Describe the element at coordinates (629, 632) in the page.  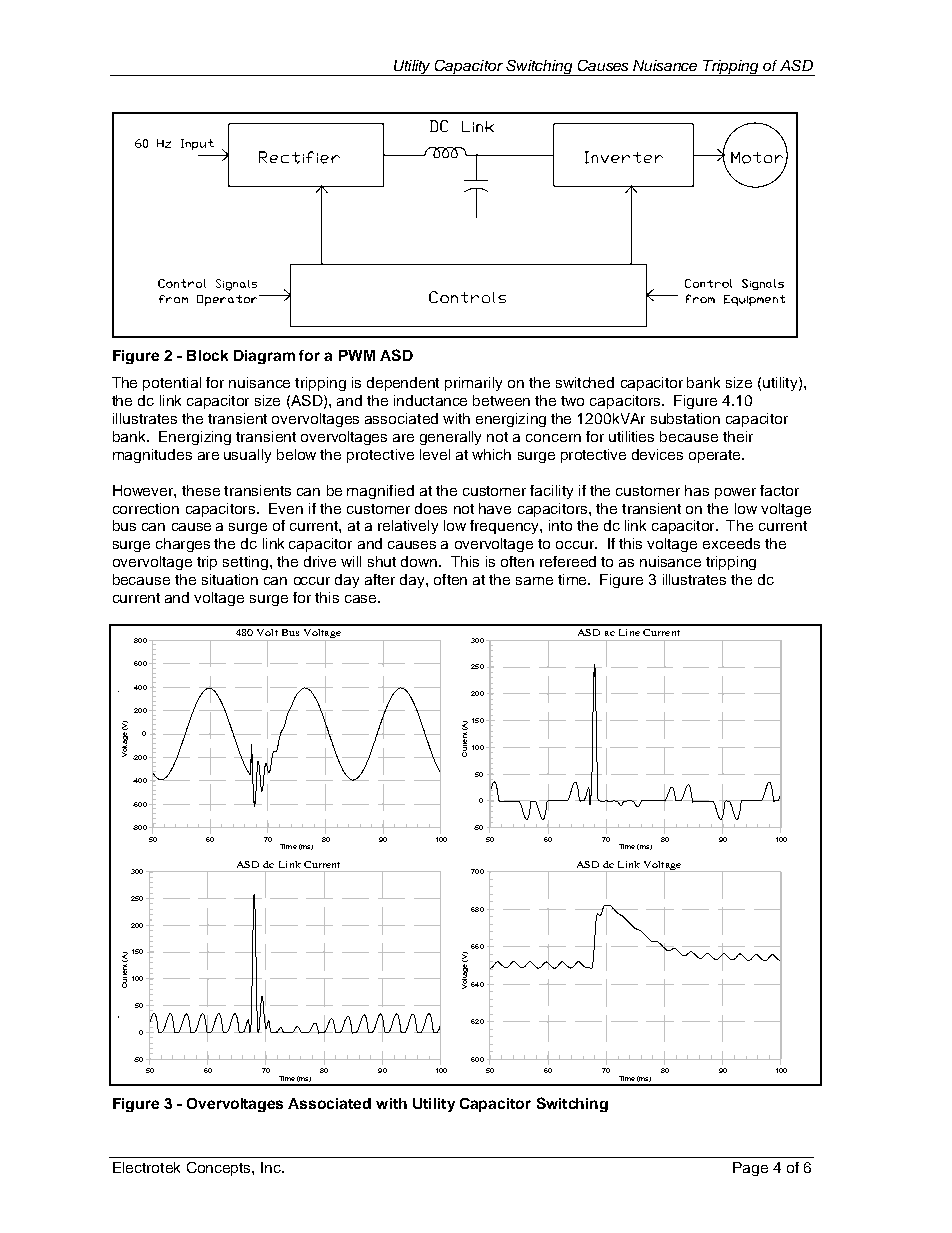
I see `Line` at that location.
